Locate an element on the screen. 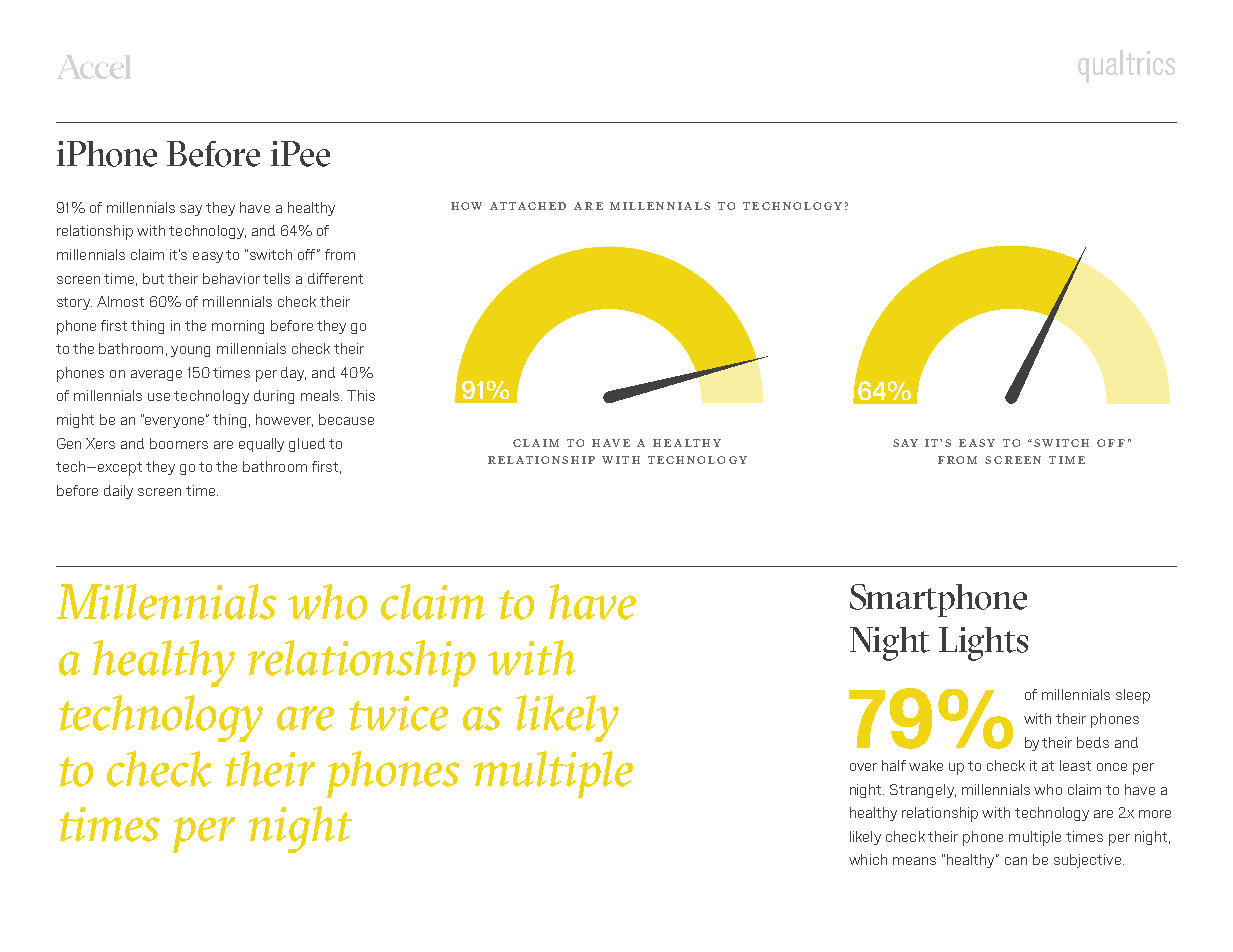 This screenshot has width=1233, height=952. because is located at coordinates (346, 419).
